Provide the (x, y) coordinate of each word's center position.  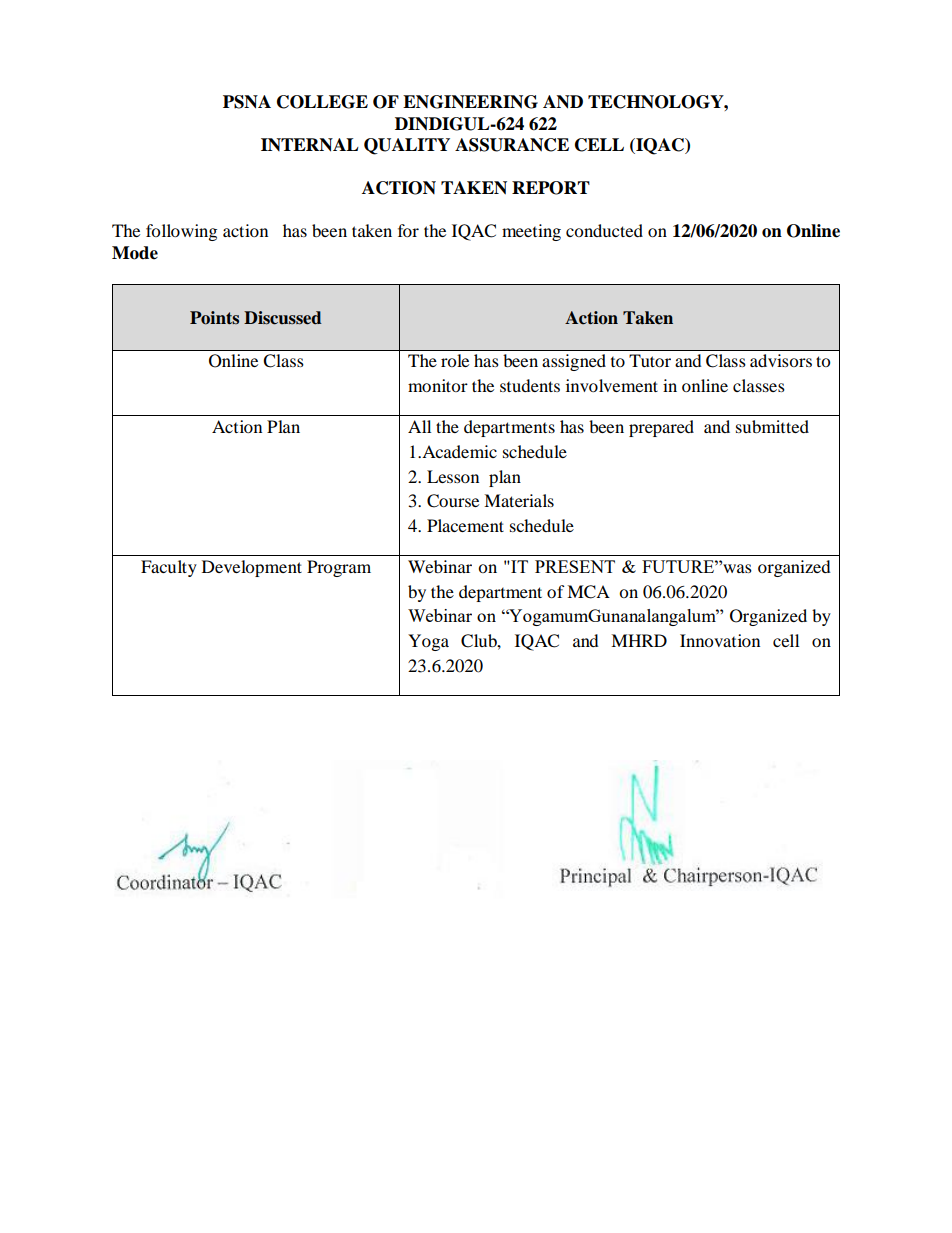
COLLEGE (322, 102)
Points (214, 318)
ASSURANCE (512, 145)
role (455, 360)
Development (252, 568)
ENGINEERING (470, 102)
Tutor (650, 360)
